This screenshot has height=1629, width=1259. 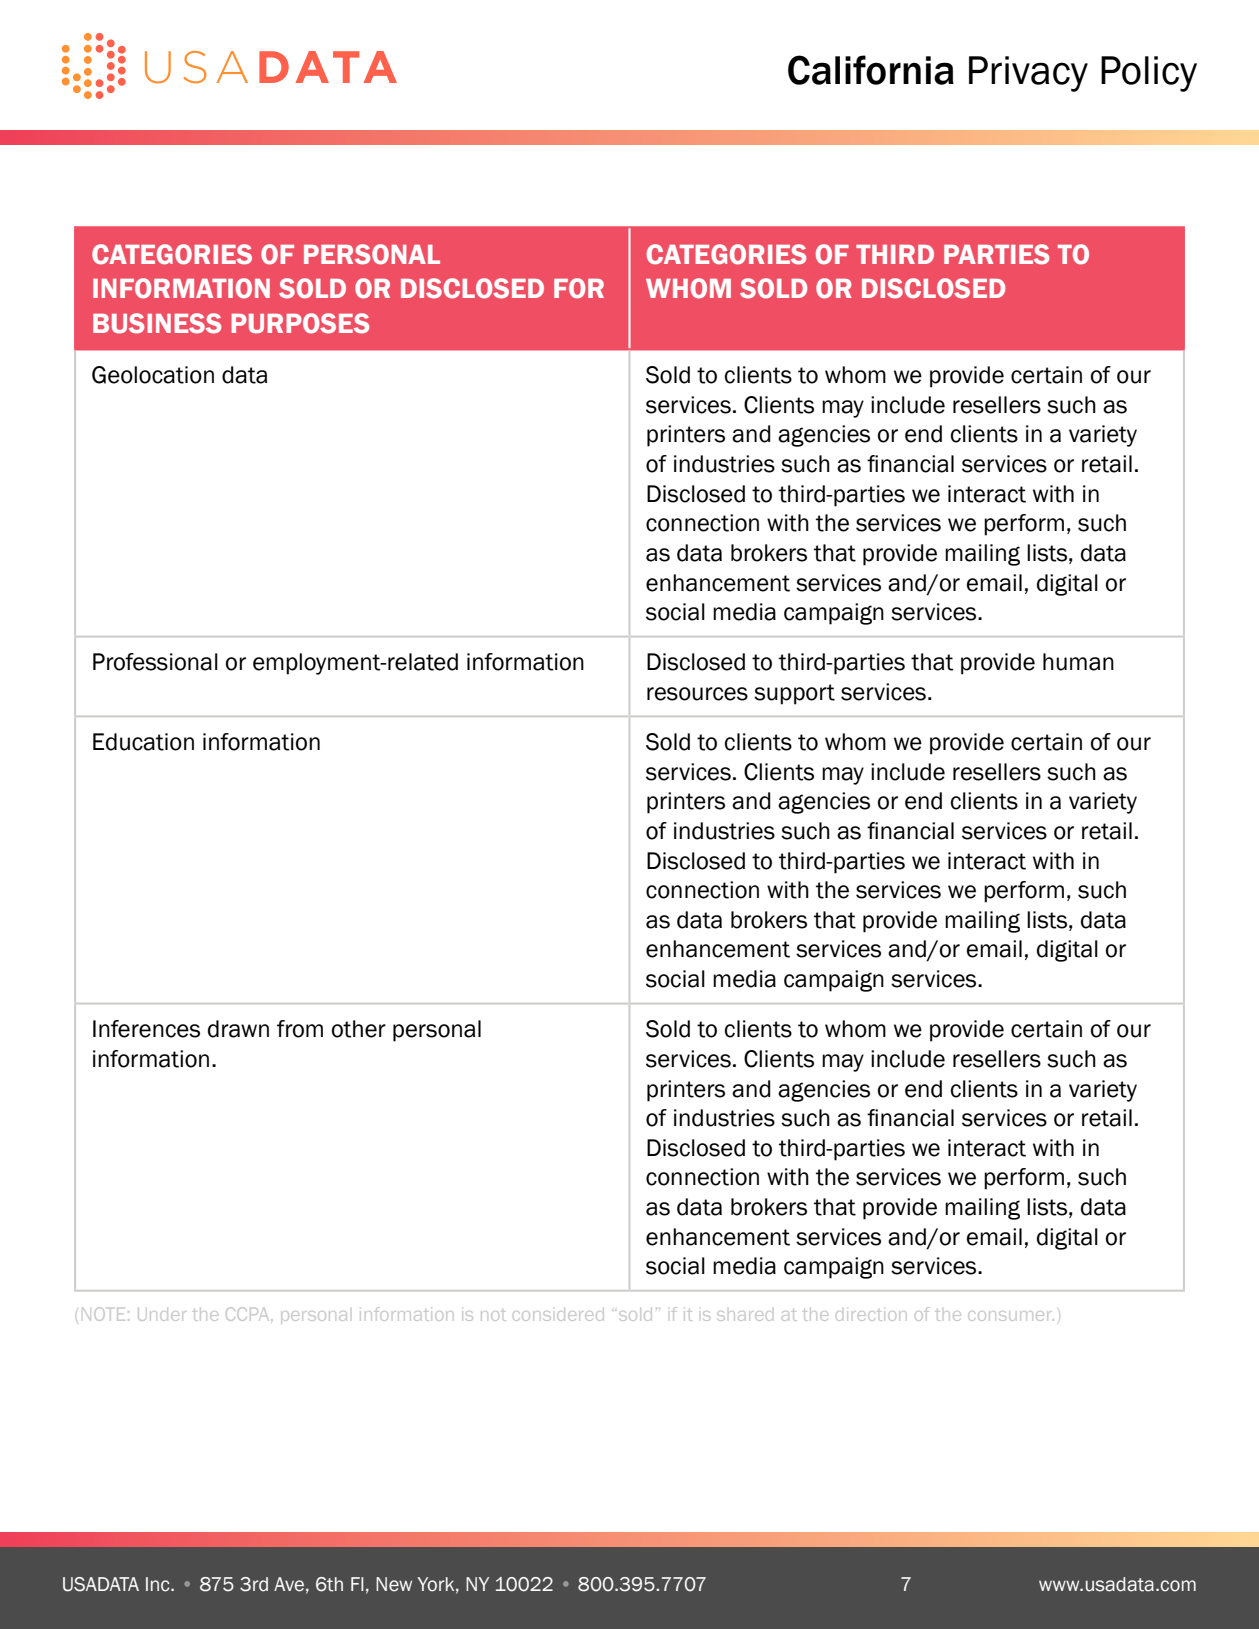 What do you see at coordinates (871, 70) in the screenshot?
I see `California` at bounding box center [871, 70].
